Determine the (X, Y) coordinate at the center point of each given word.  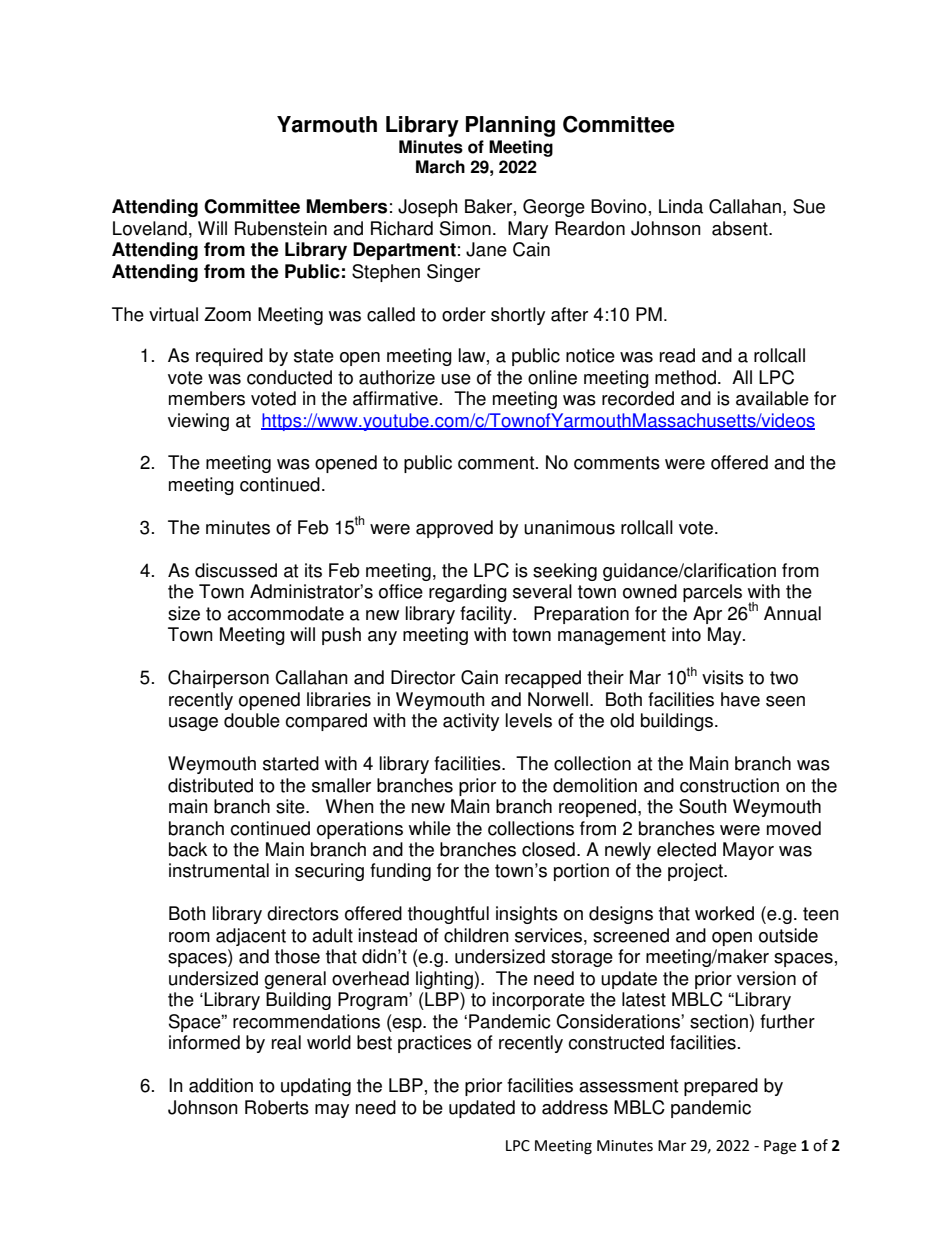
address (575, 1107)
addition (221, 1085)
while (430, 828)
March (440, 167)
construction (729, 785)
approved (454, 529)
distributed (210, 785)
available (772, 398)
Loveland (150, 228)
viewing (198, 422)
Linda (681, 206)
